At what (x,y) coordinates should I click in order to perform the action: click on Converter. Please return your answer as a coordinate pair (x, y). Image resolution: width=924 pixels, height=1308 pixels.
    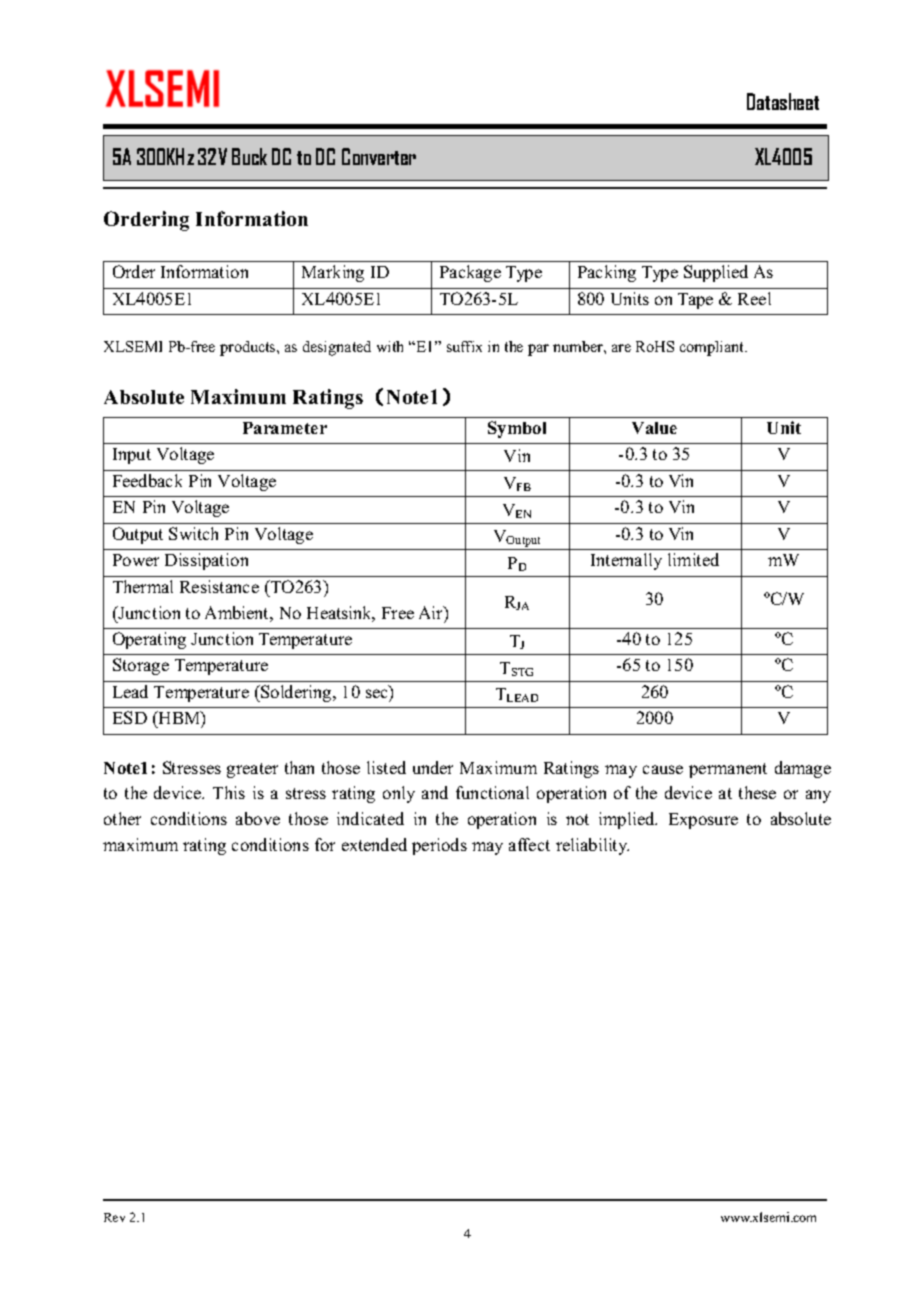
    Looking at the image, I should click on (379, 156).
